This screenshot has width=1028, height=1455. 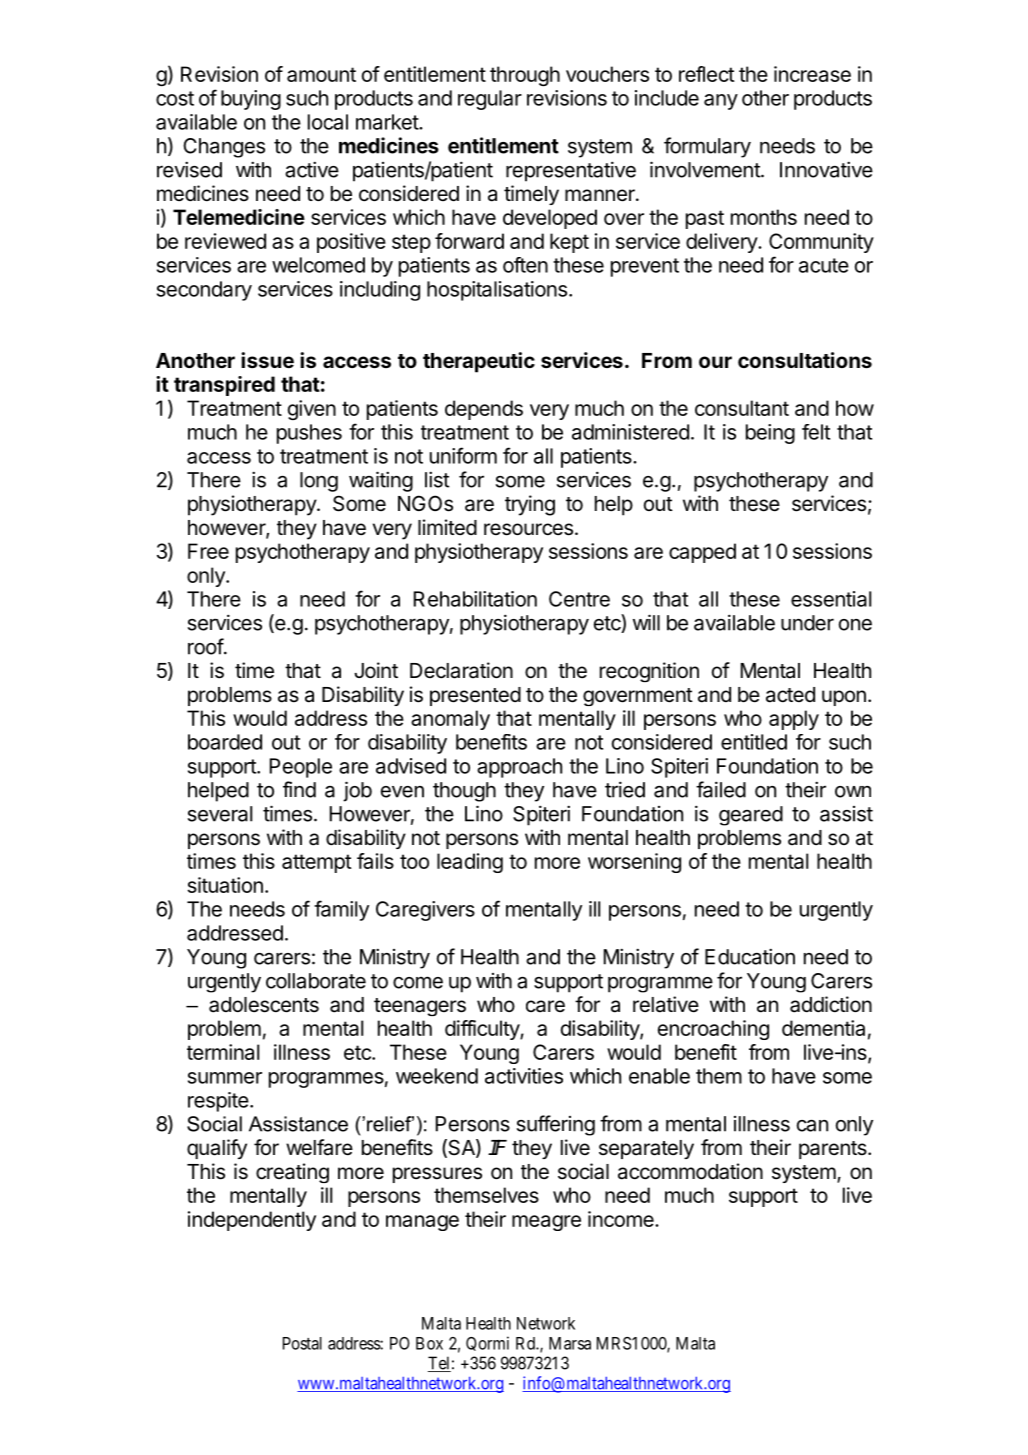 I want to click on adolescents, so click(x=264, y=1005).
